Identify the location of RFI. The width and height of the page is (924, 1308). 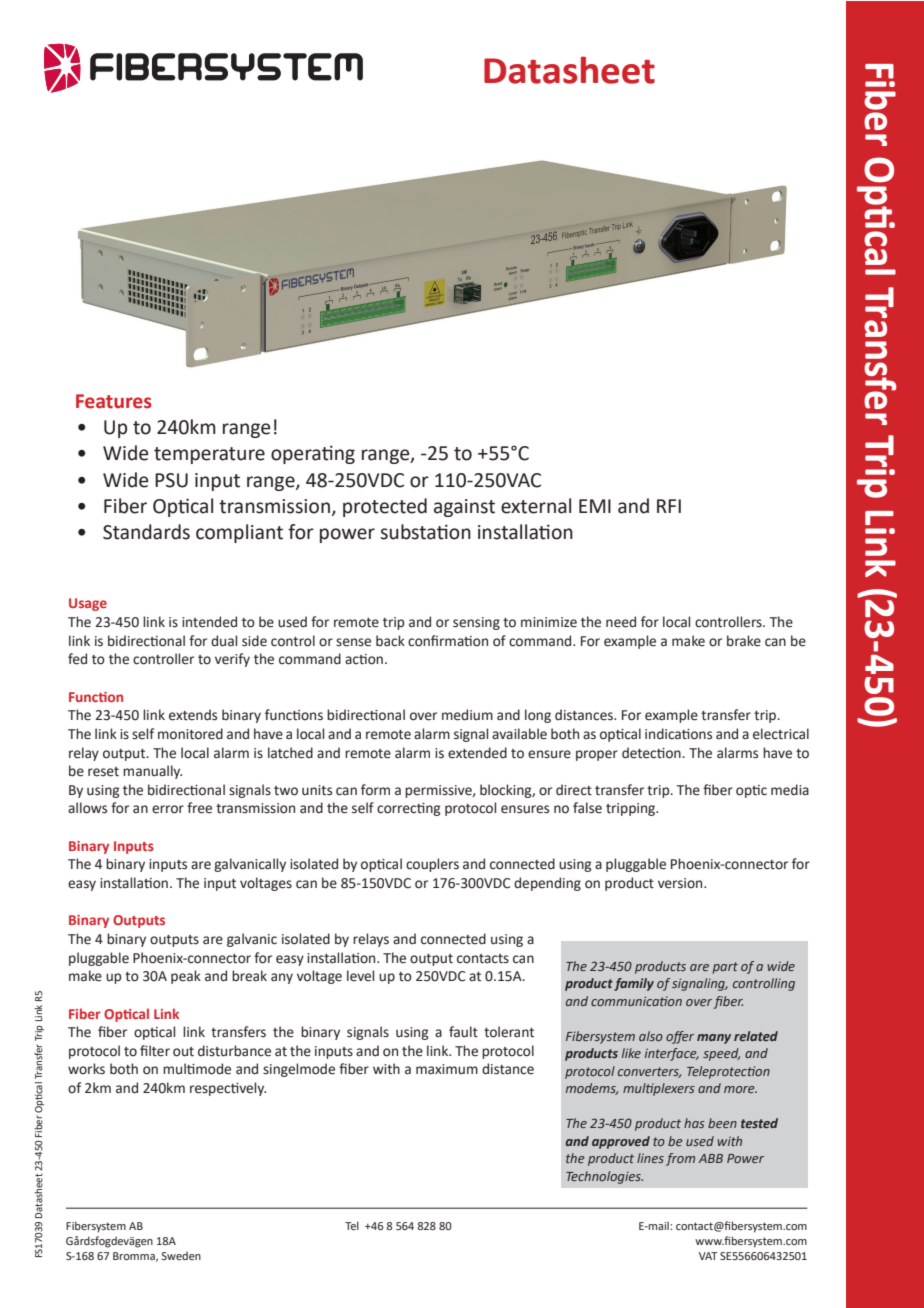
(669, 506).
